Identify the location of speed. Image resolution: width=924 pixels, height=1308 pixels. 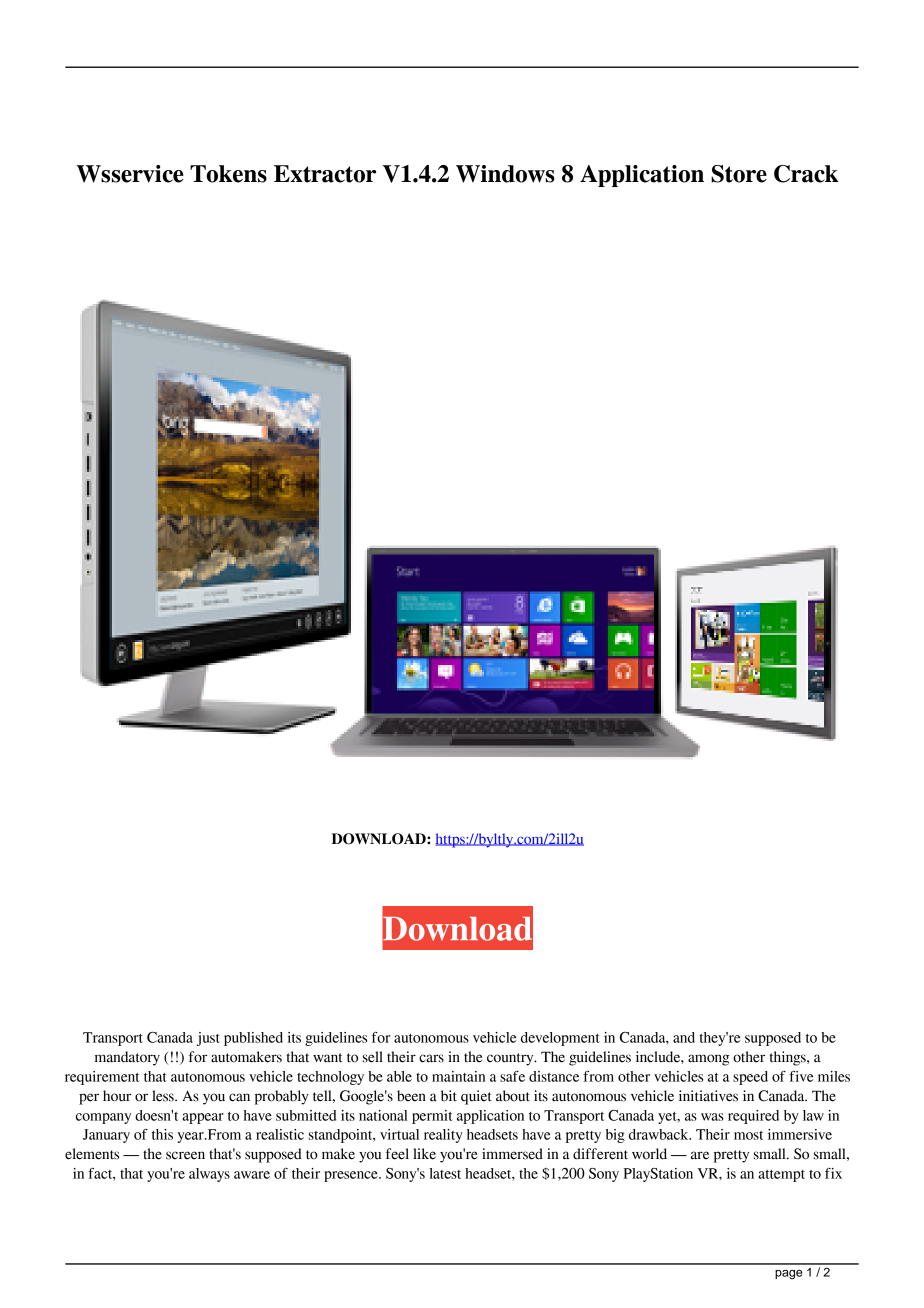
(750, 1078).
